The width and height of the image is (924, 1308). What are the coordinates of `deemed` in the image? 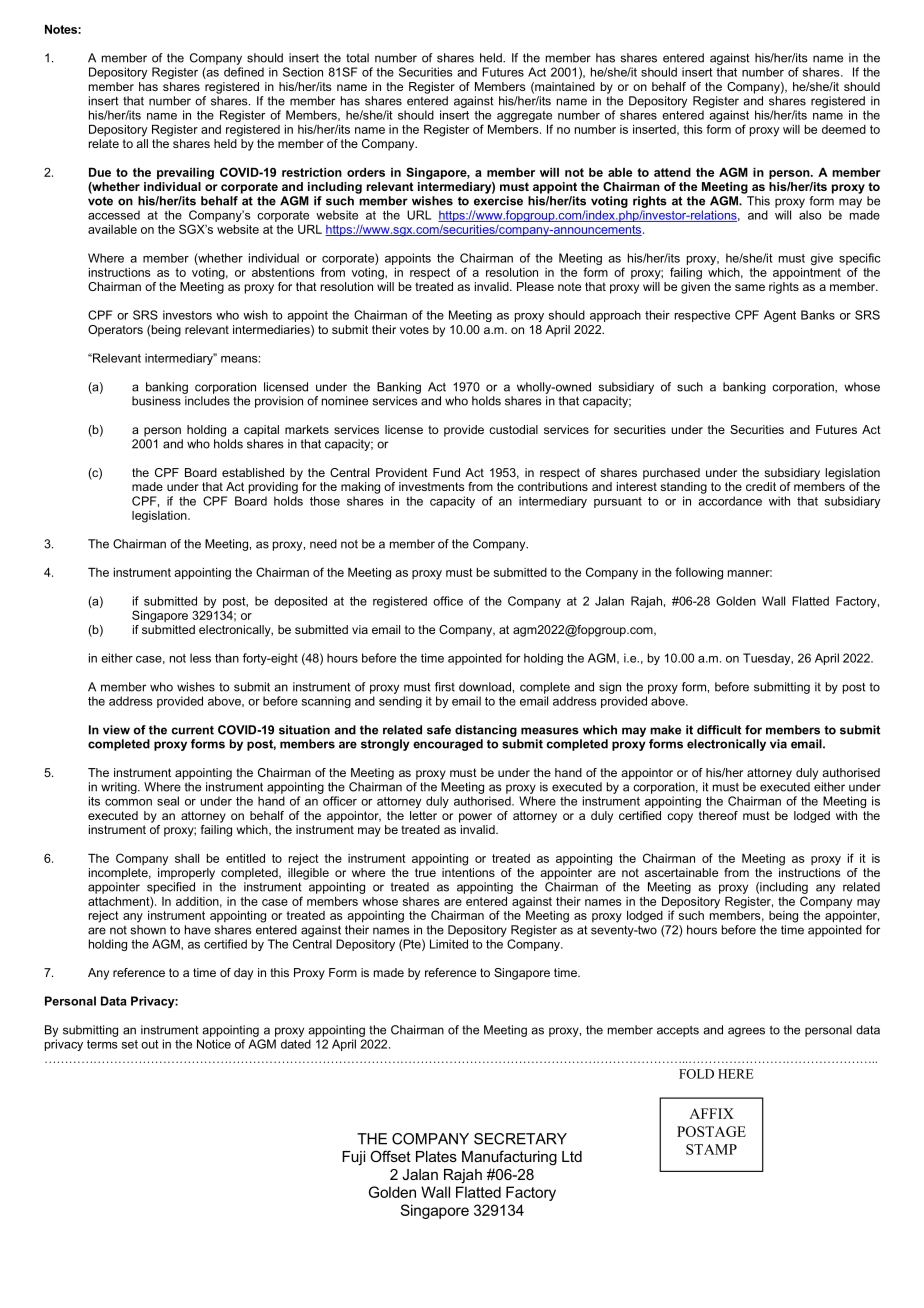 It's located at (844, 129).
